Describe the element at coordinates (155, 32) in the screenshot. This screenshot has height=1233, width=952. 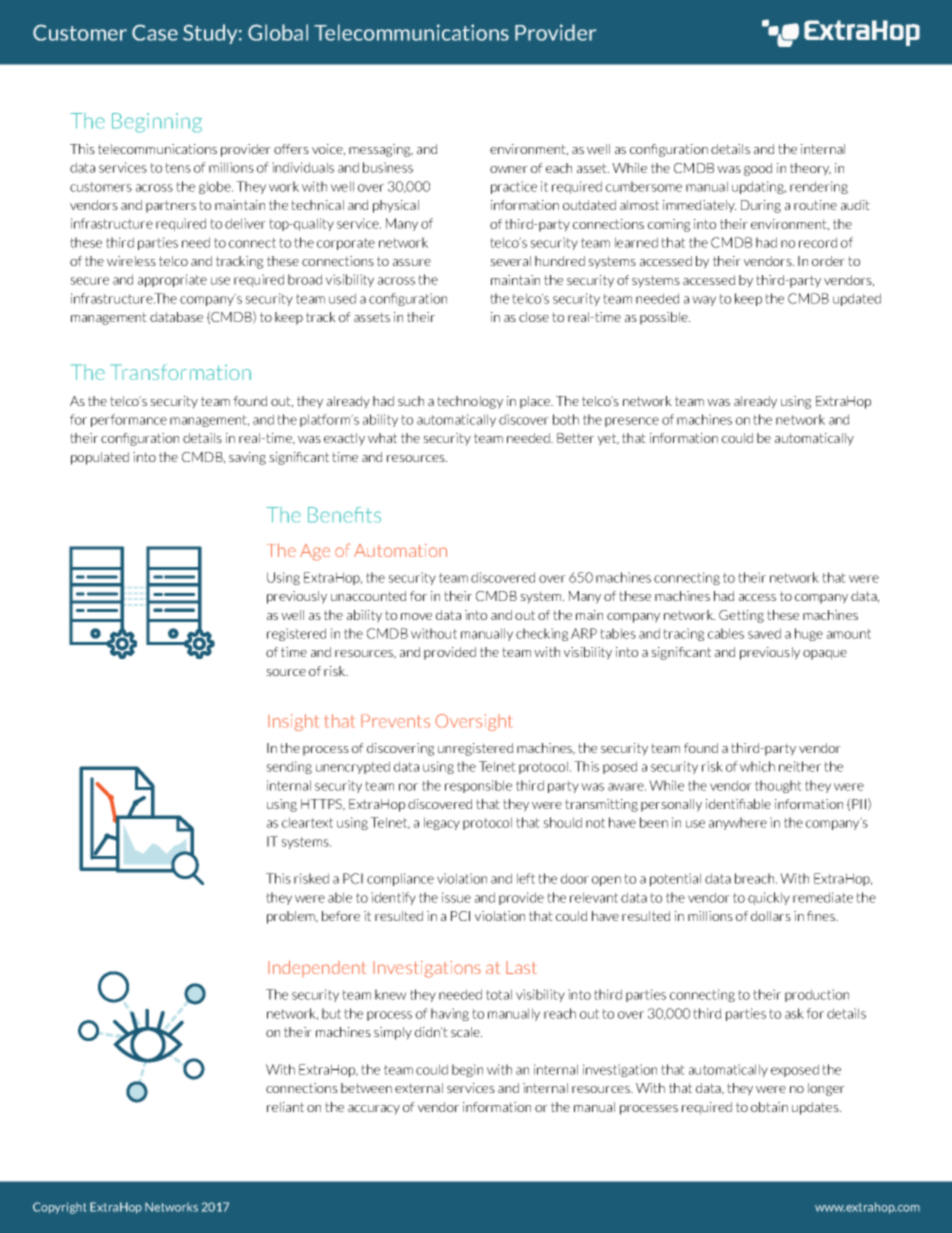
I see `Case` at that location.
